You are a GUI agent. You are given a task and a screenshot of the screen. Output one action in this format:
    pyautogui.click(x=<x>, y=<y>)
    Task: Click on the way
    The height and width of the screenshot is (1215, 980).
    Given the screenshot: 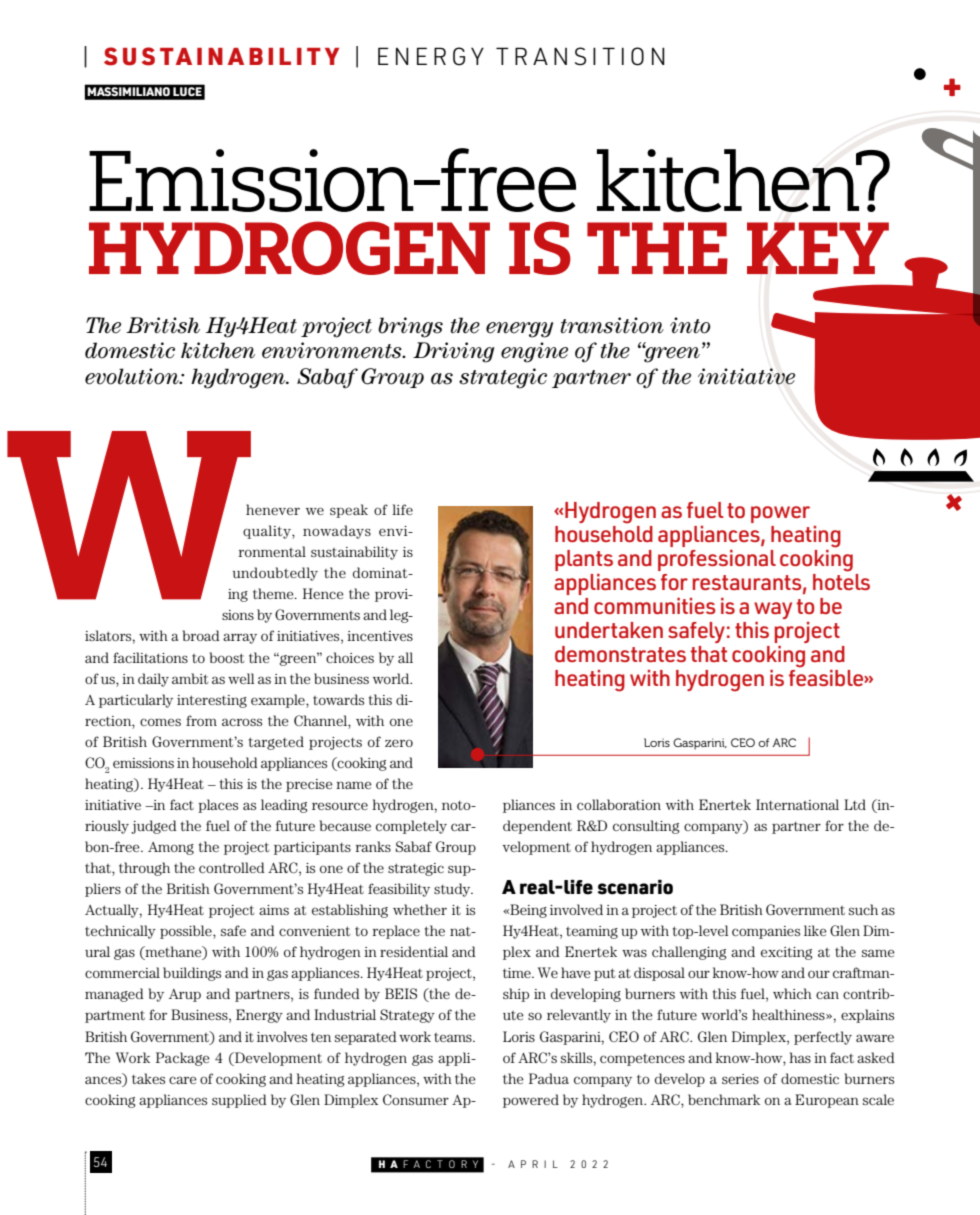 What is the action you would take?
    pyautogui.click(x=773, y=610)
